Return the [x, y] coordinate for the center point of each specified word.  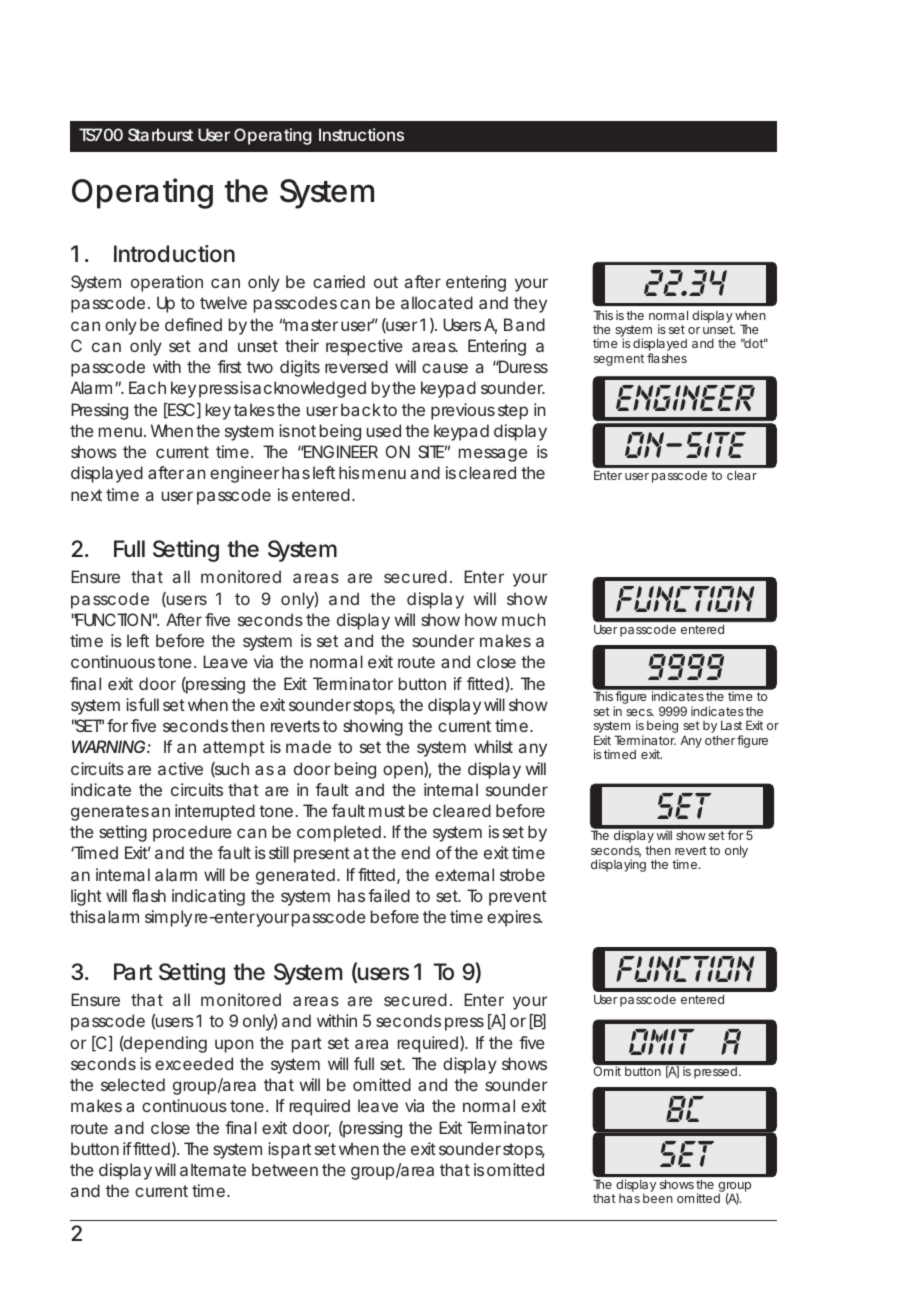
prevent [518, 898]
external [464, 874]
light [86, 897]
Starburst [160, 134]
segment [619, 360]
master [310, 324]
